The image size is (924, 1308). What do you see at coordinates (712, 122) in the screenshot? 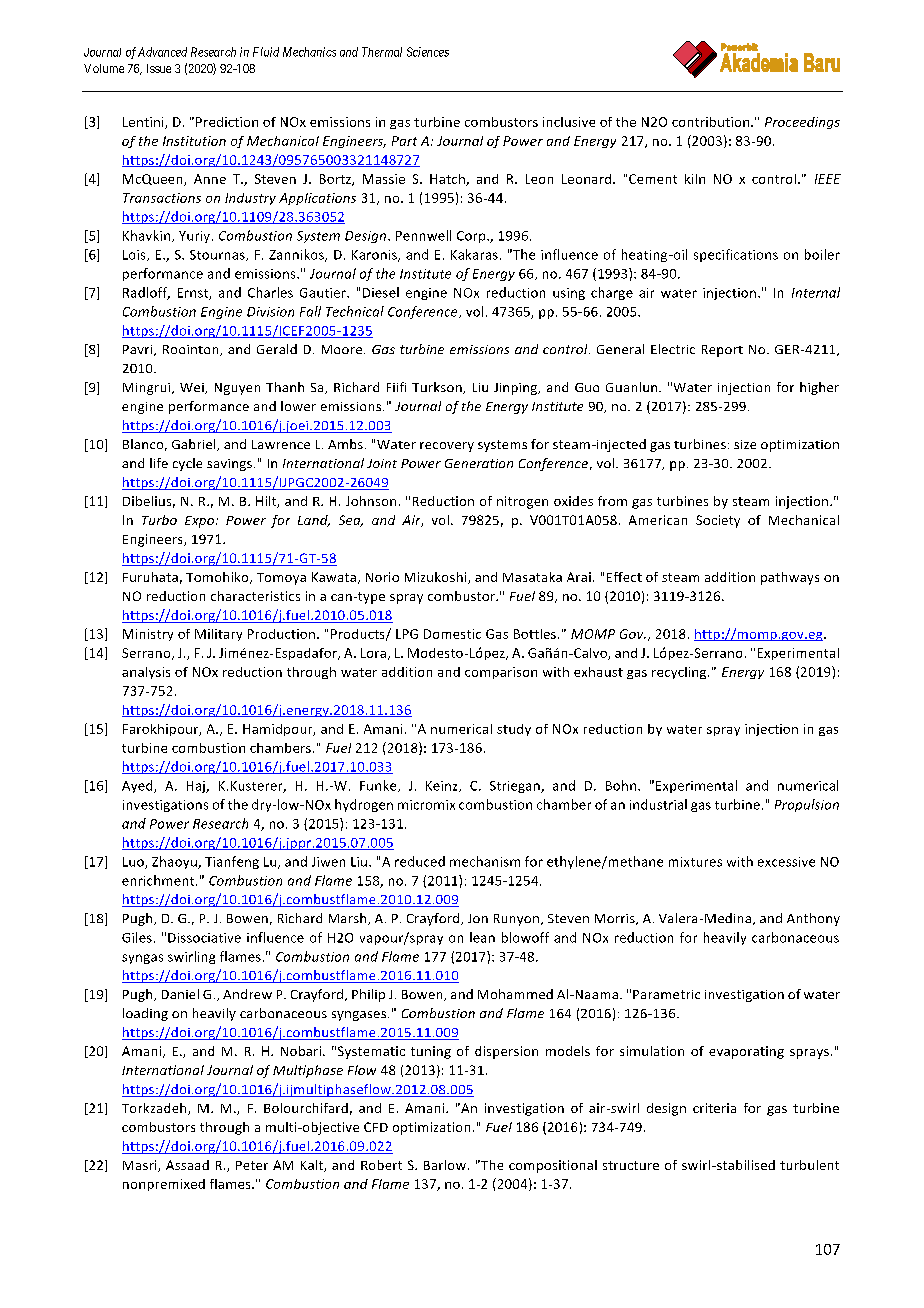
I see `contribution` at bounding box center [712, 122].
